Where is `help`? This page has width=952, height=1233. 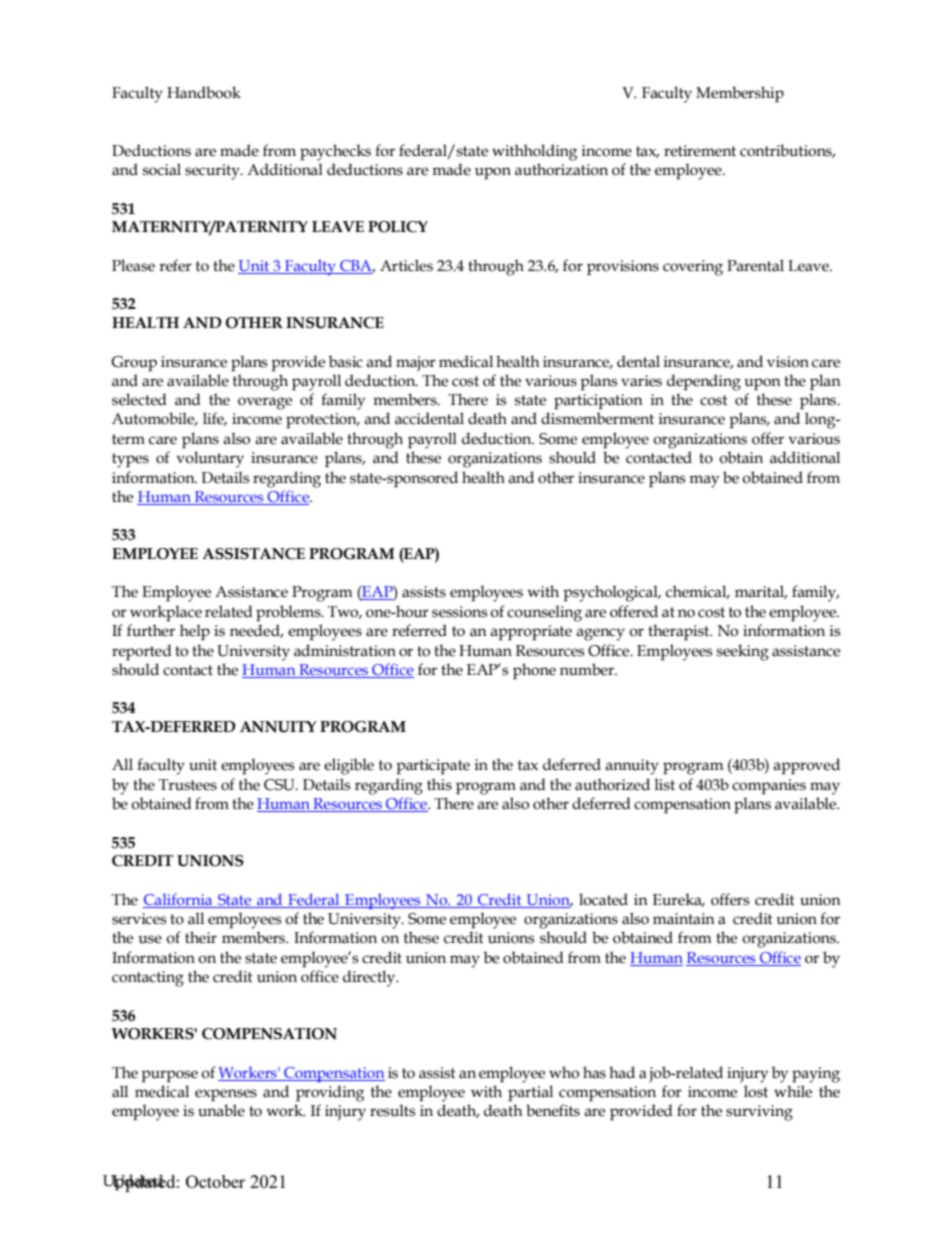 help is located at coordinates (195, 632).
